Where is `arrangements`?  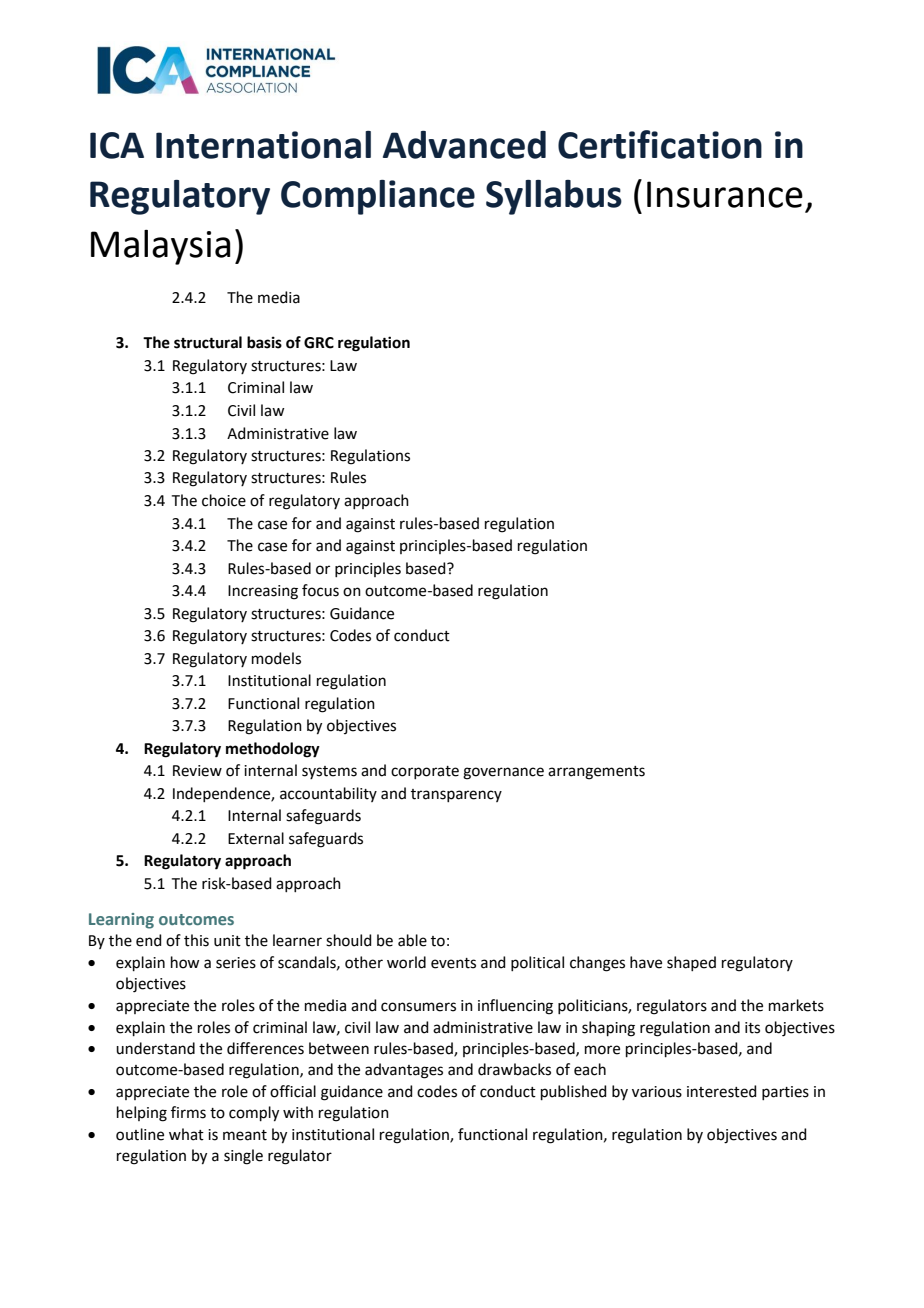 arrangements is located at coordinates (596, 773).
